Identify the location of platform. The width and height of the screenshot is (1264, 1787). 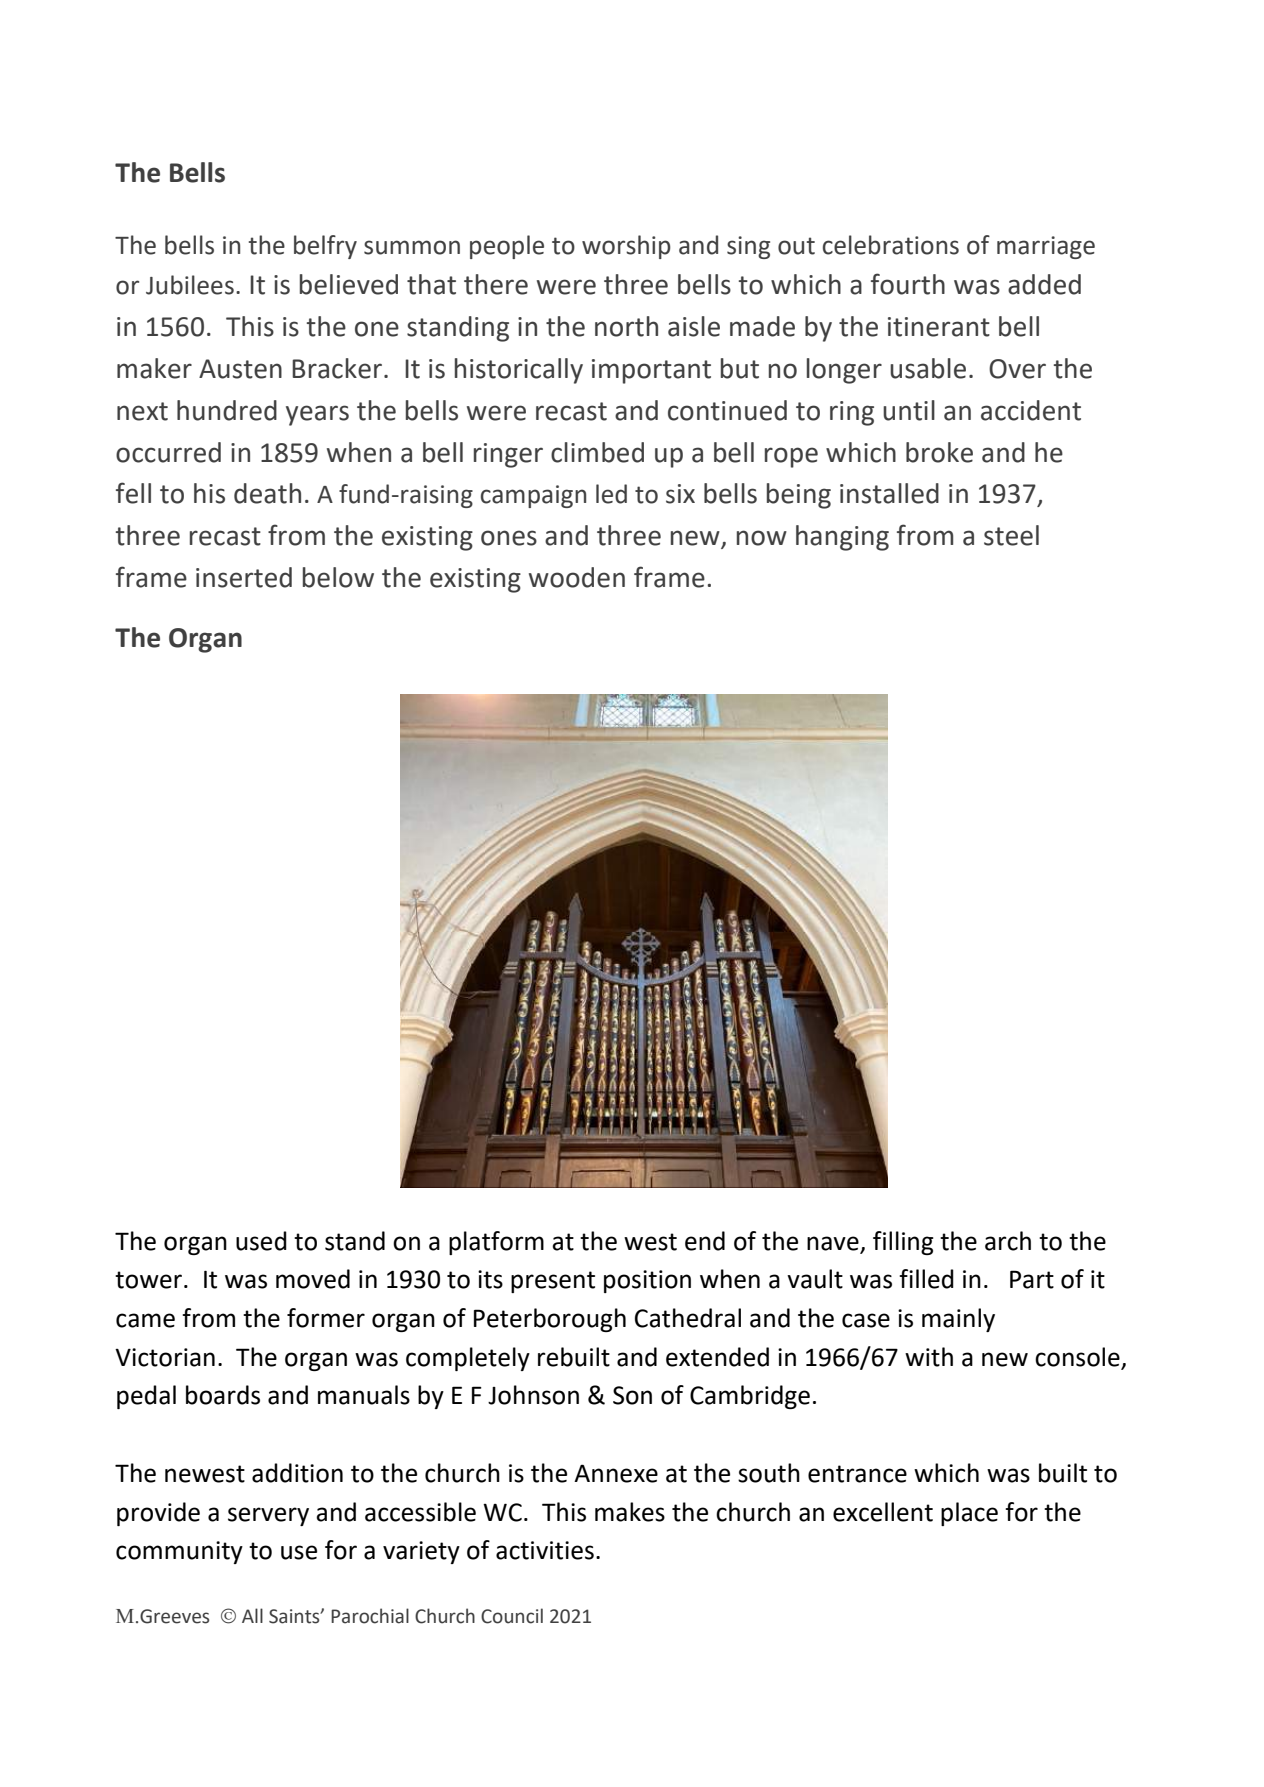
(496, 1243).
